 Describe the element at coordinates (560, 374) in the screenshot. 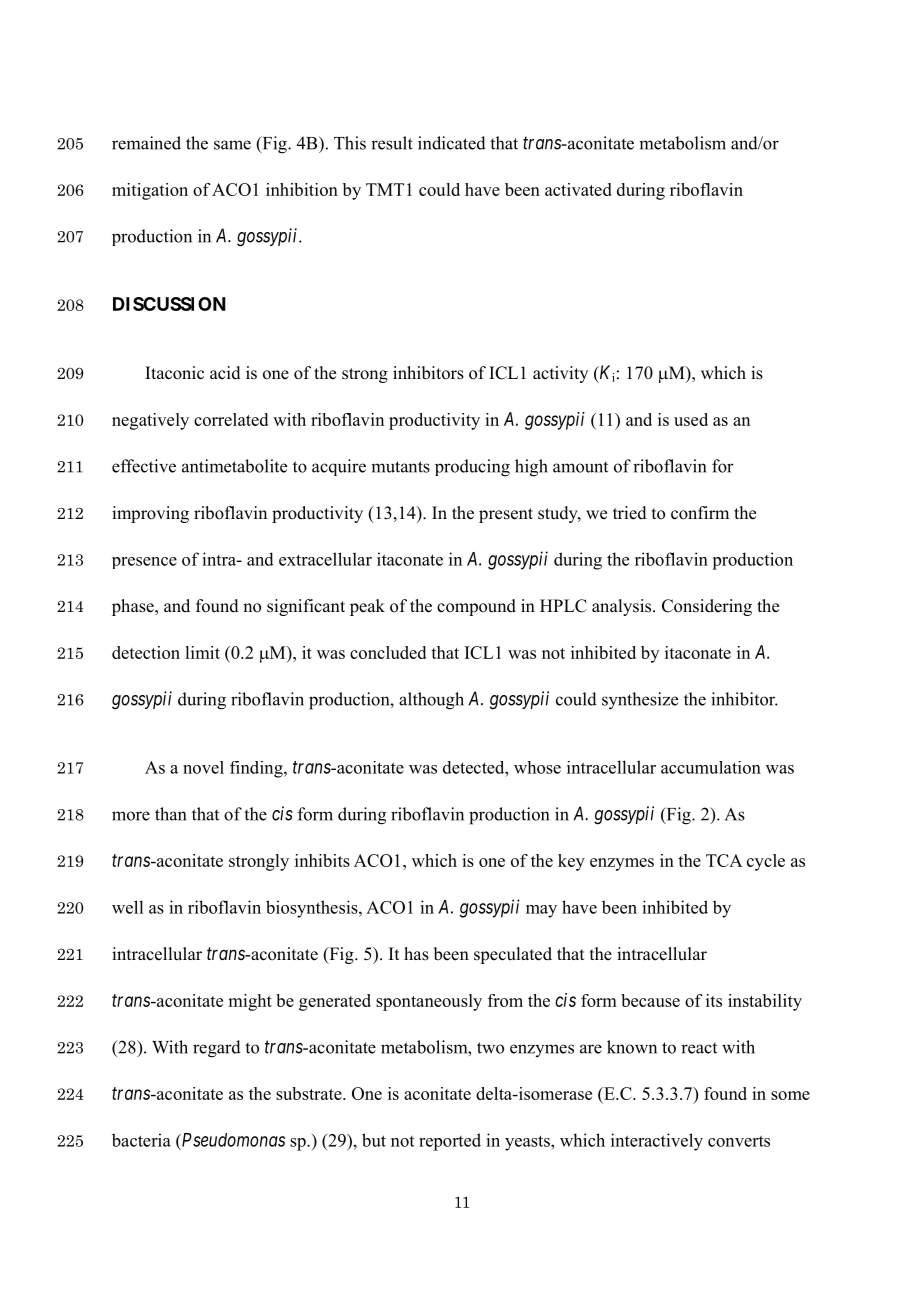

I see `activity` at that location.
